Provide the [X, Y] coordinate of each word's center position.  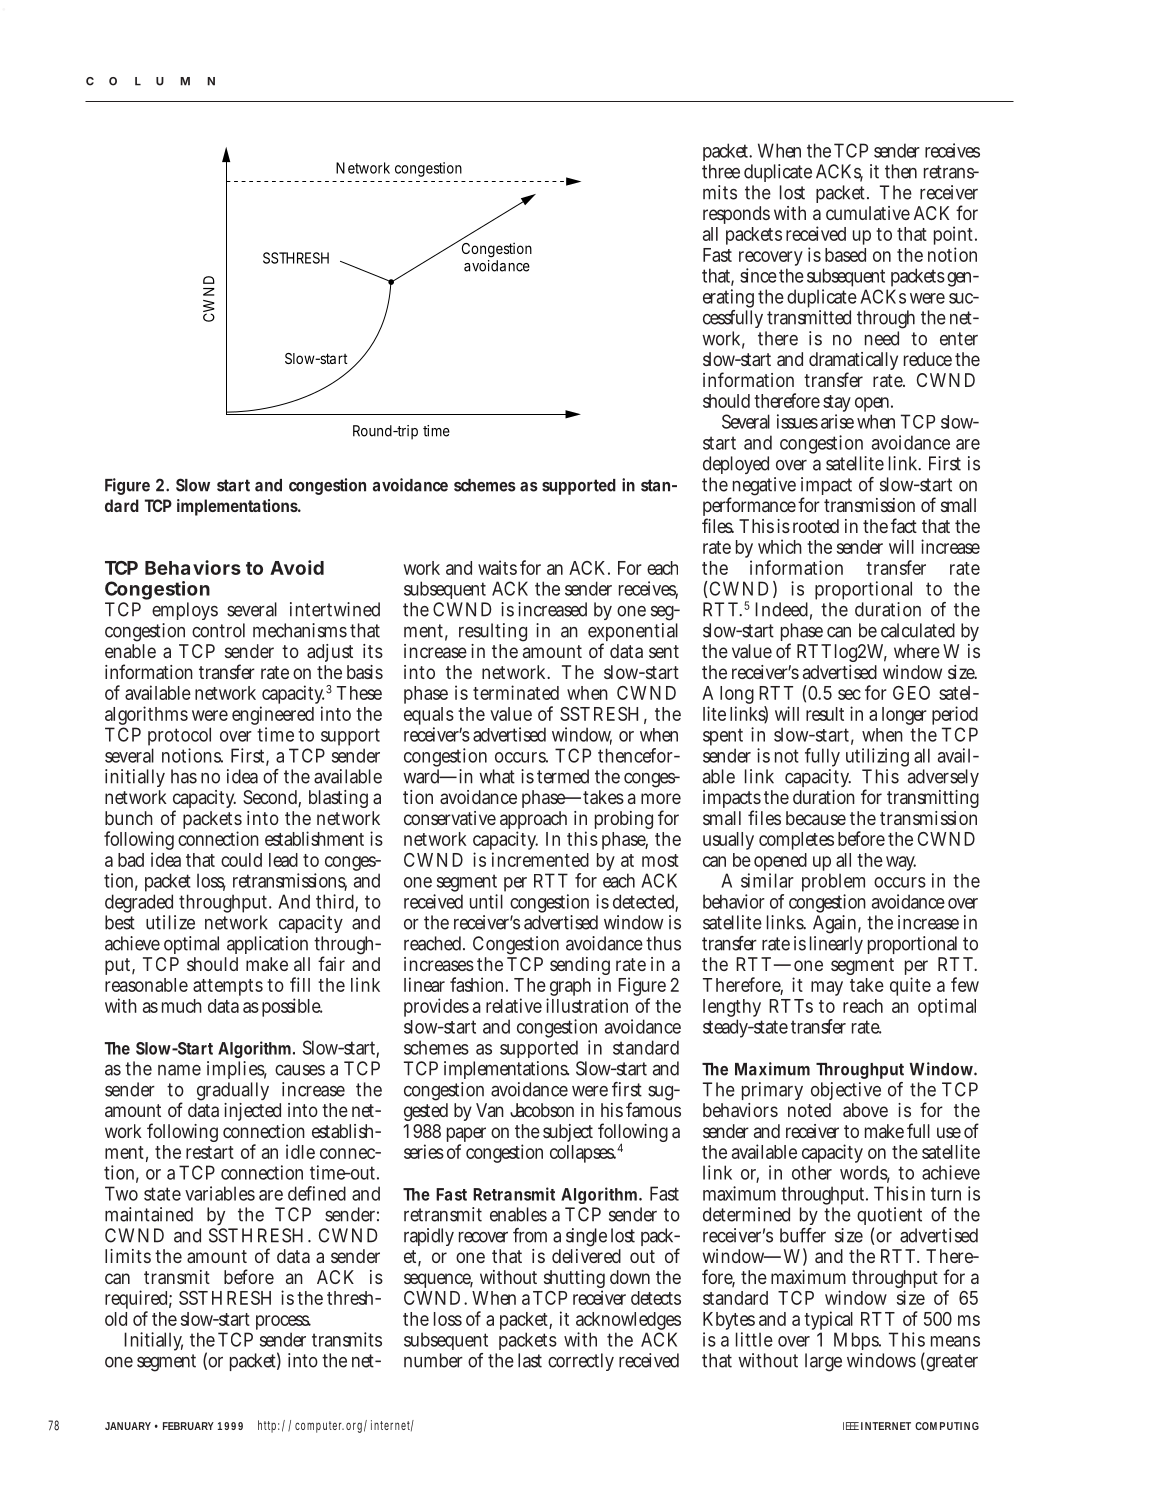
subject [568, 1133]
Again [835, 926]
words [865, 1173]
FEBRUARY [188, 1426]
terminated [516, 692]
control [218, 630]
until [486, 901]
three [721, 171]
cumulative [868, 213]
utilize [170, 922]
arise [837, 421]
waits [497, 567]
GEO [911, 693]
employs [185, 613]
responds [736, 215]
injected [252, 1112]
